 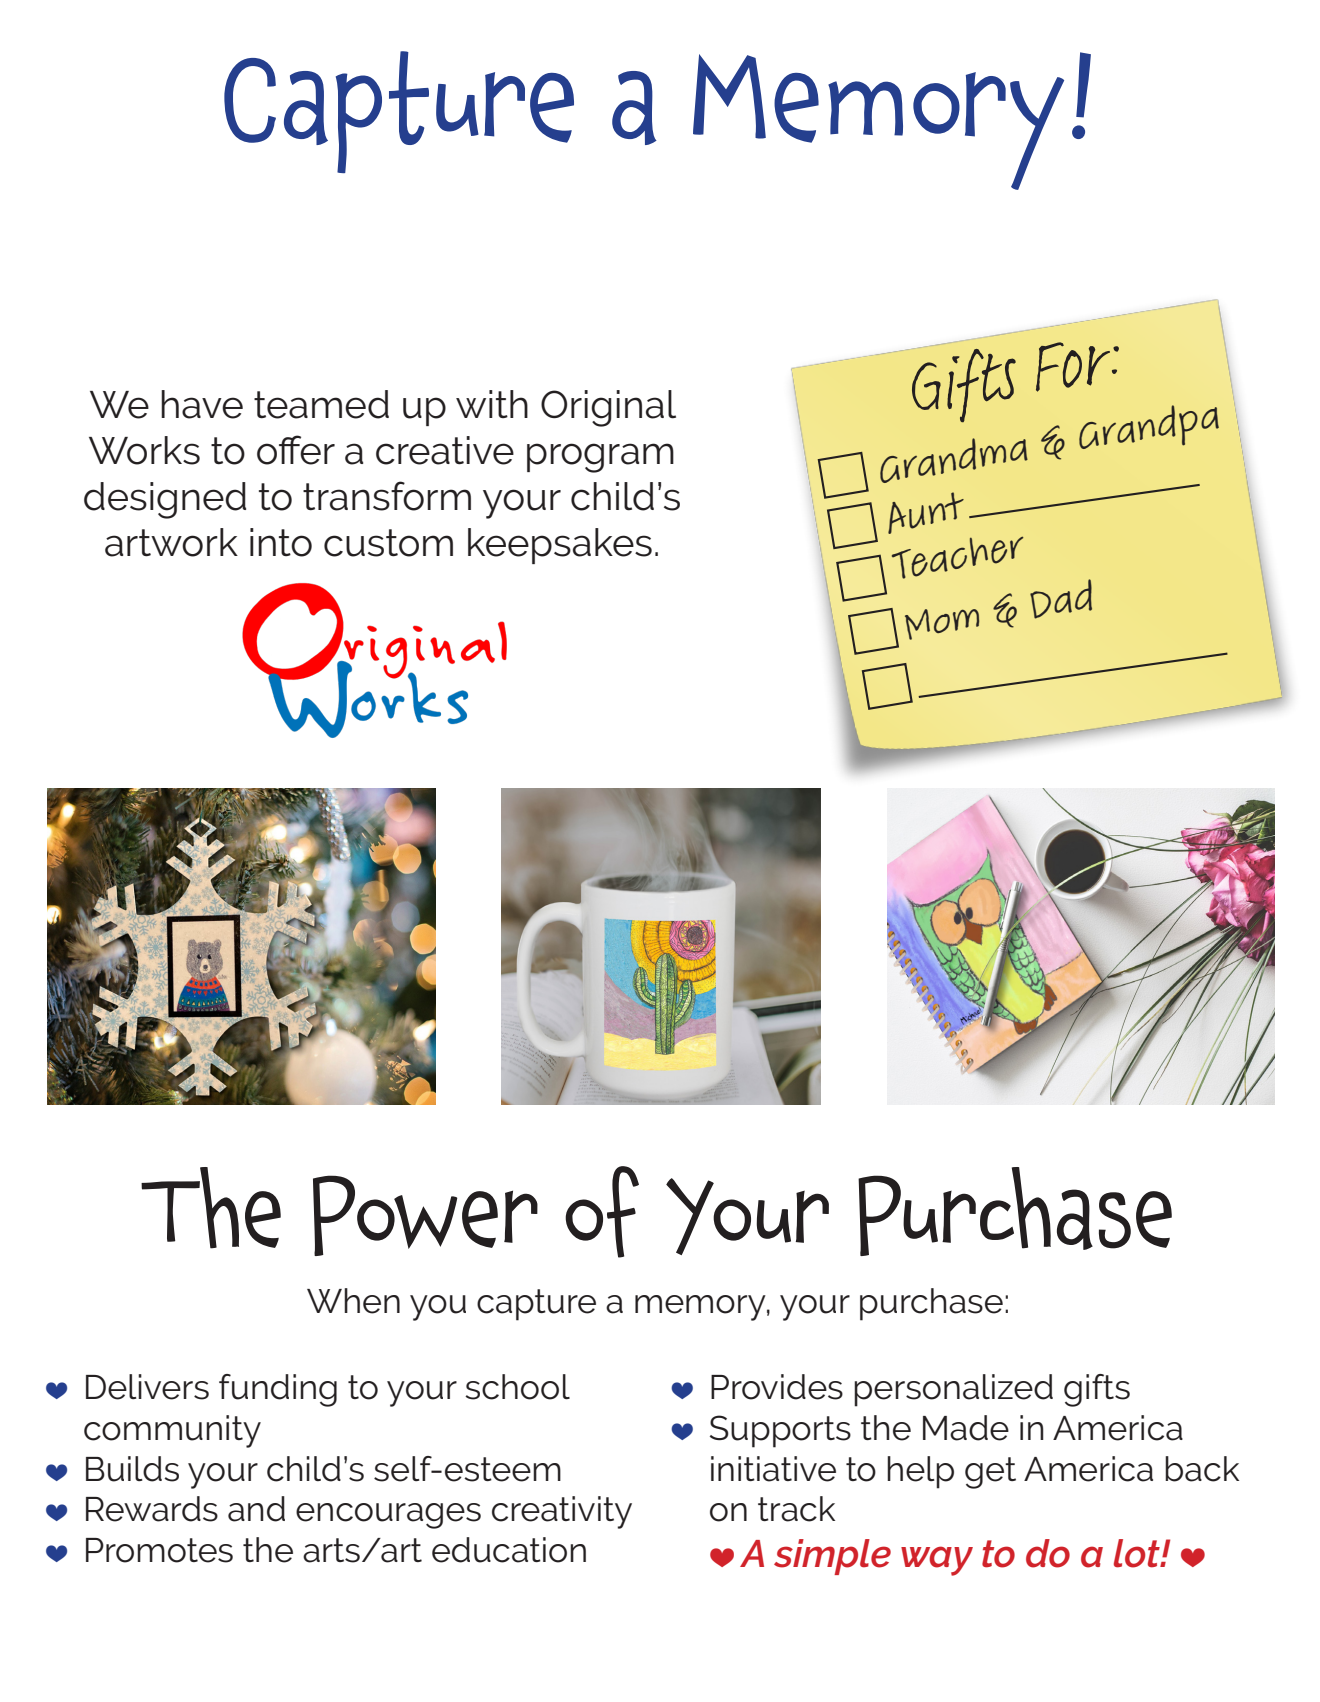 I want to click on get, so click(x=990, y=1473).
